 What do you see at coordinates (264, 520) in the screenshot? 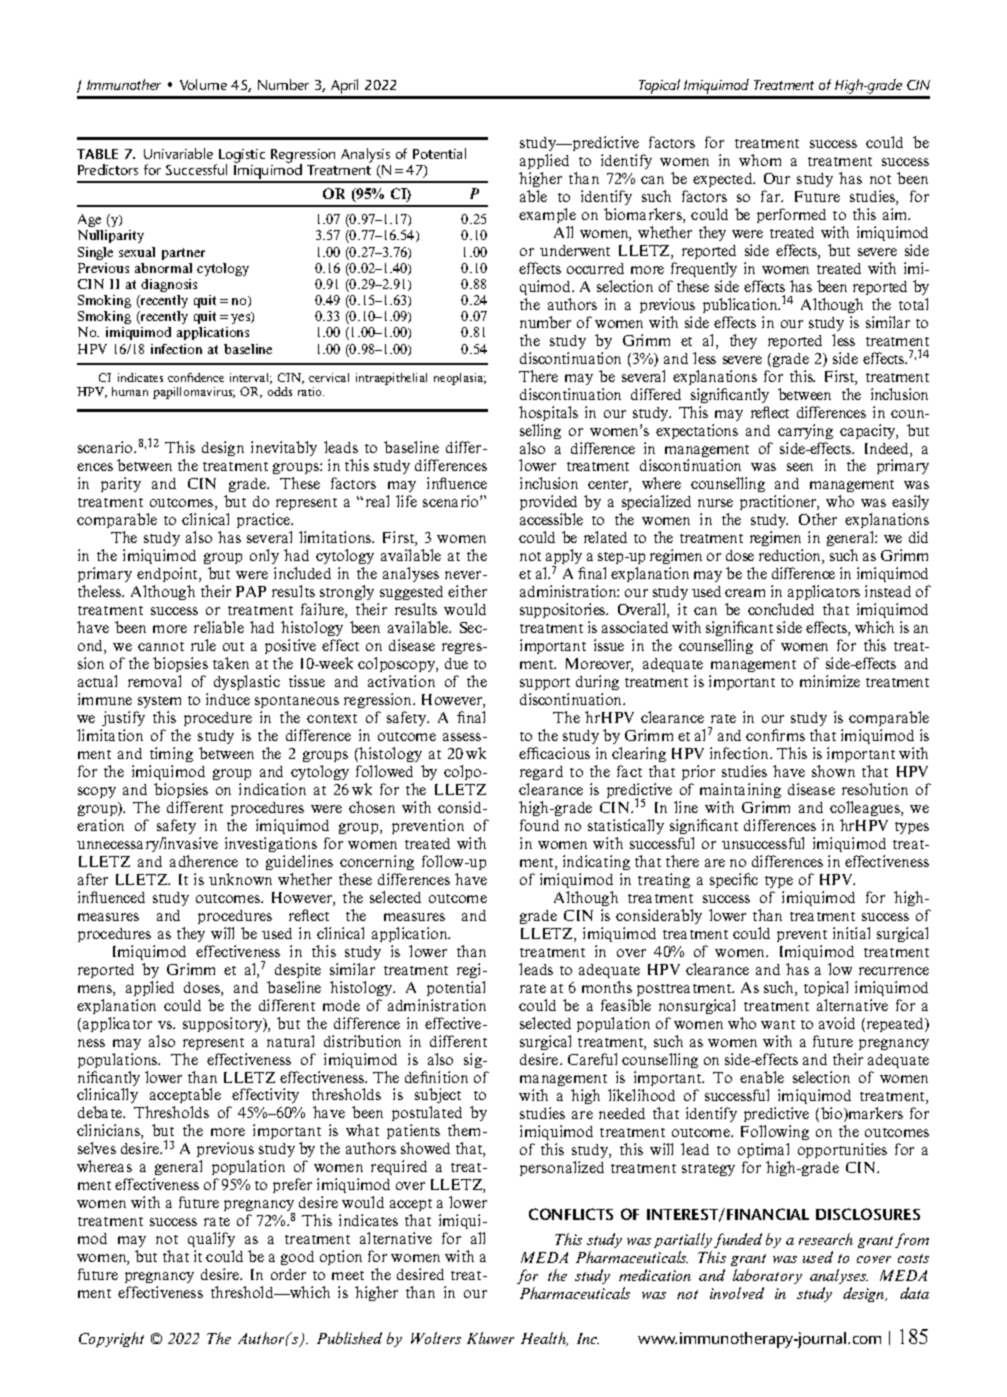
I see `practice` at bounding box center [264, 520].
